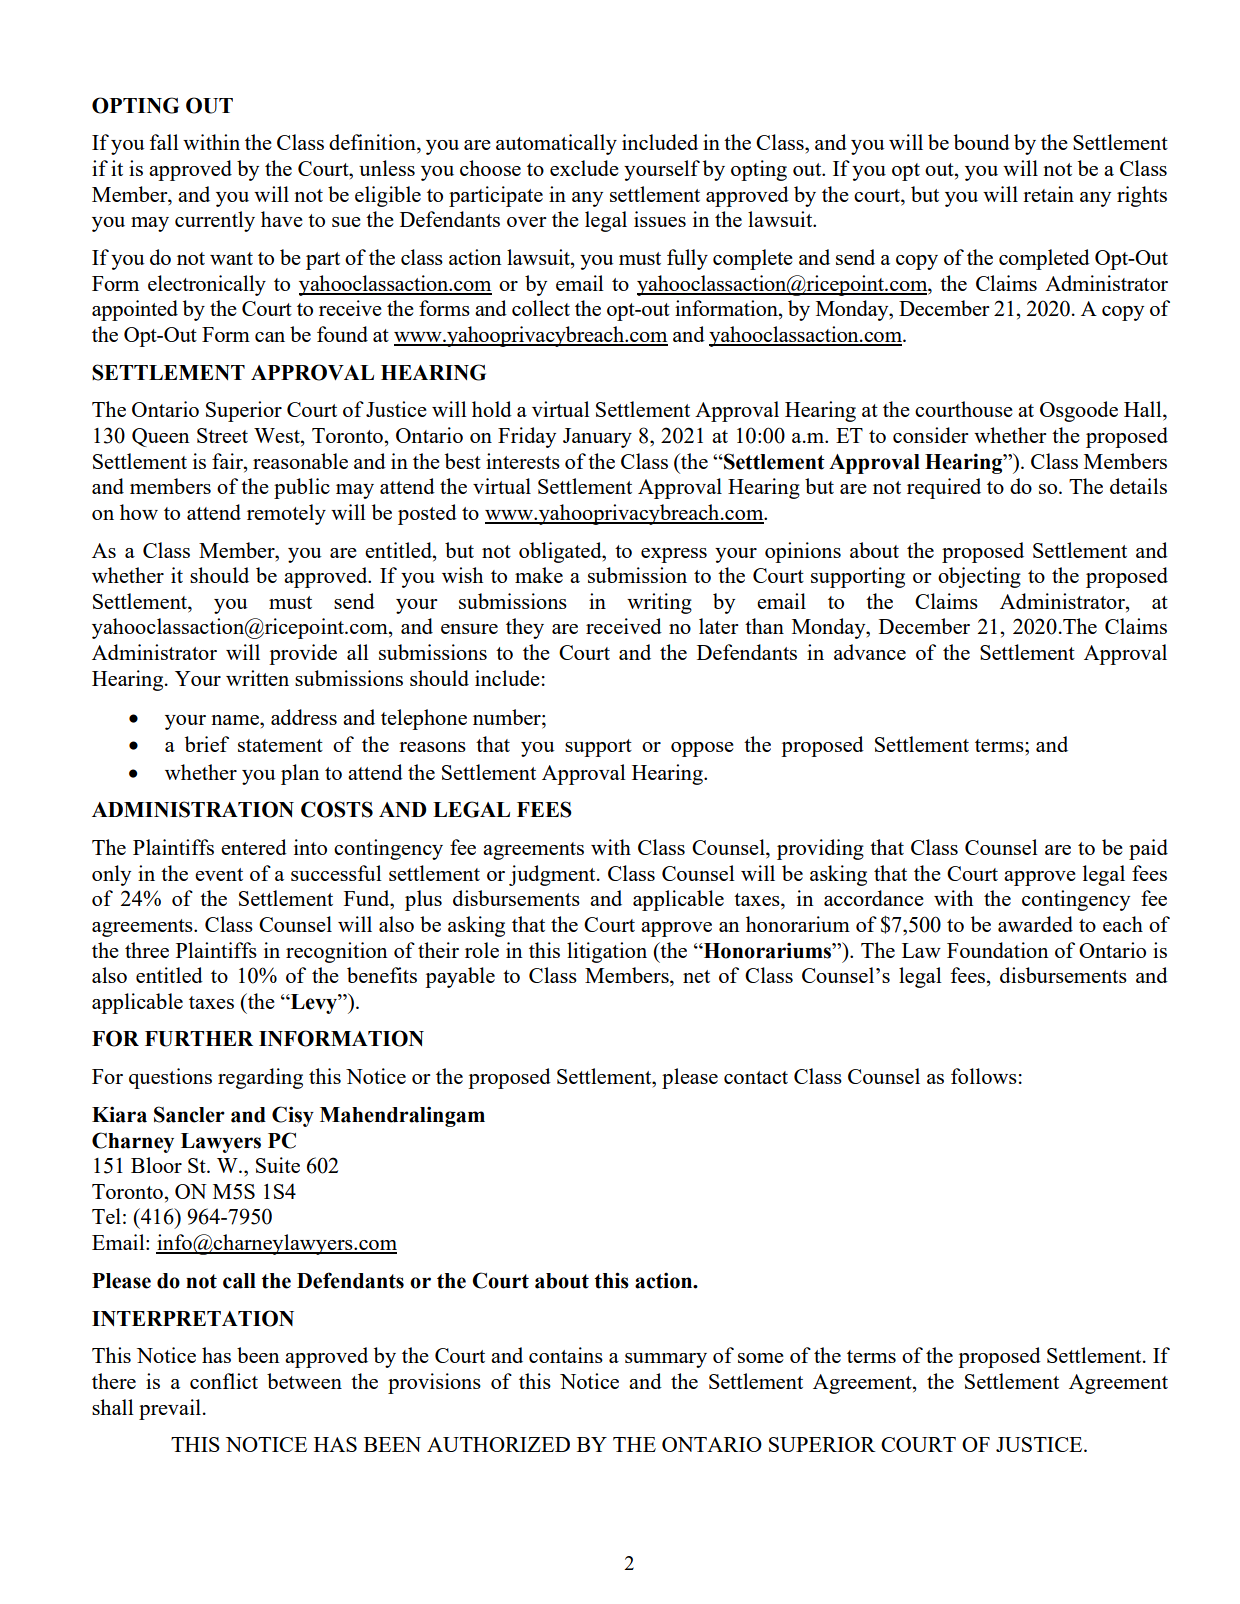 This screenshot has width=1240, height=1604. What do you see at coordinates (193, 809) in the screenshot?
I see `ADMINISTRATION` at bounding box center [193, 809].
